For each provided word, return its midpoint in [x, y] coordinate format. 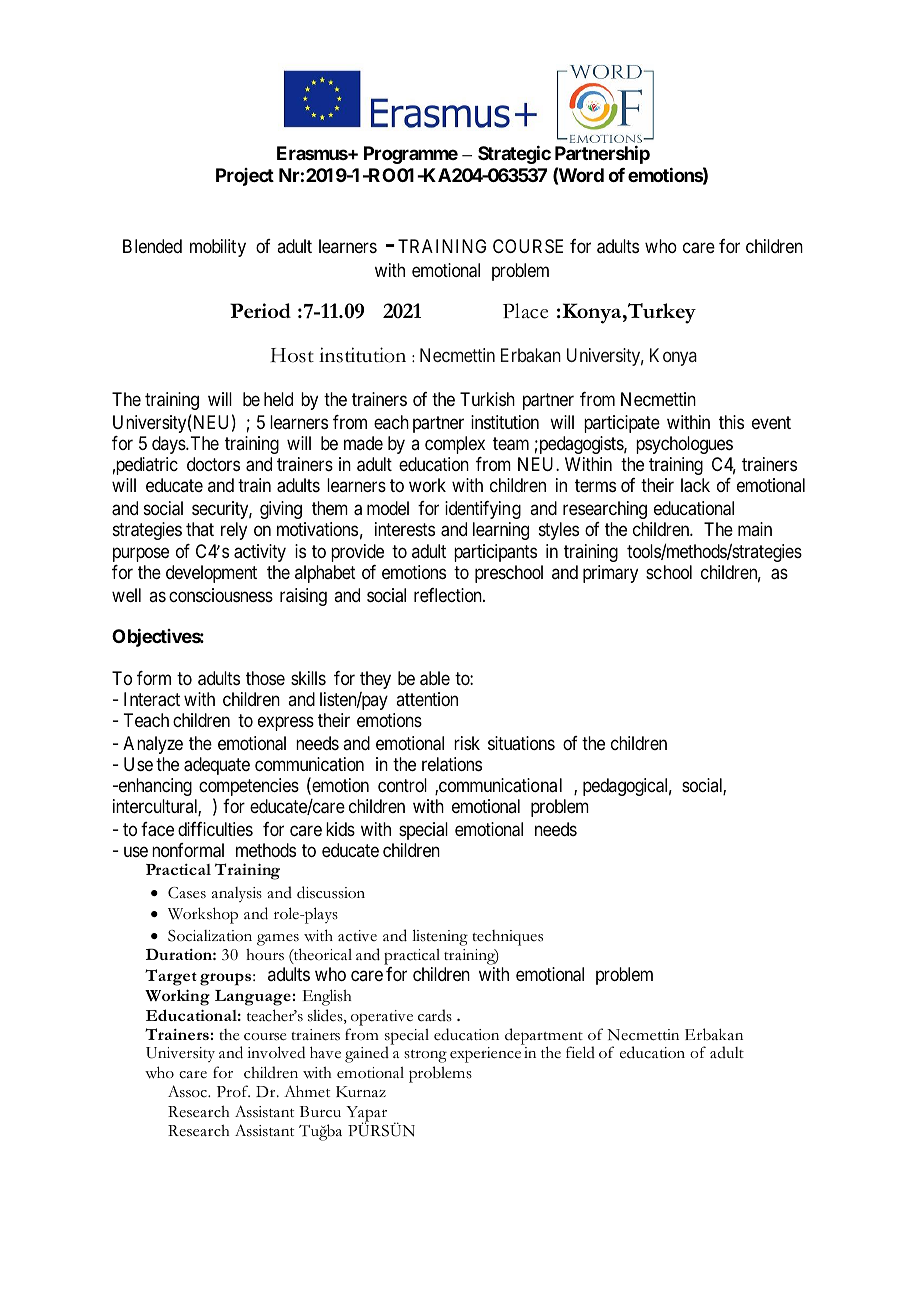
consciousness [221, 595]
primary [610, 574]
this [731, 422]
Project [245, 177]
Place [525, 311]
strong [425, 1056]
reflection [449, 595]
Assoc [188, 1091]
